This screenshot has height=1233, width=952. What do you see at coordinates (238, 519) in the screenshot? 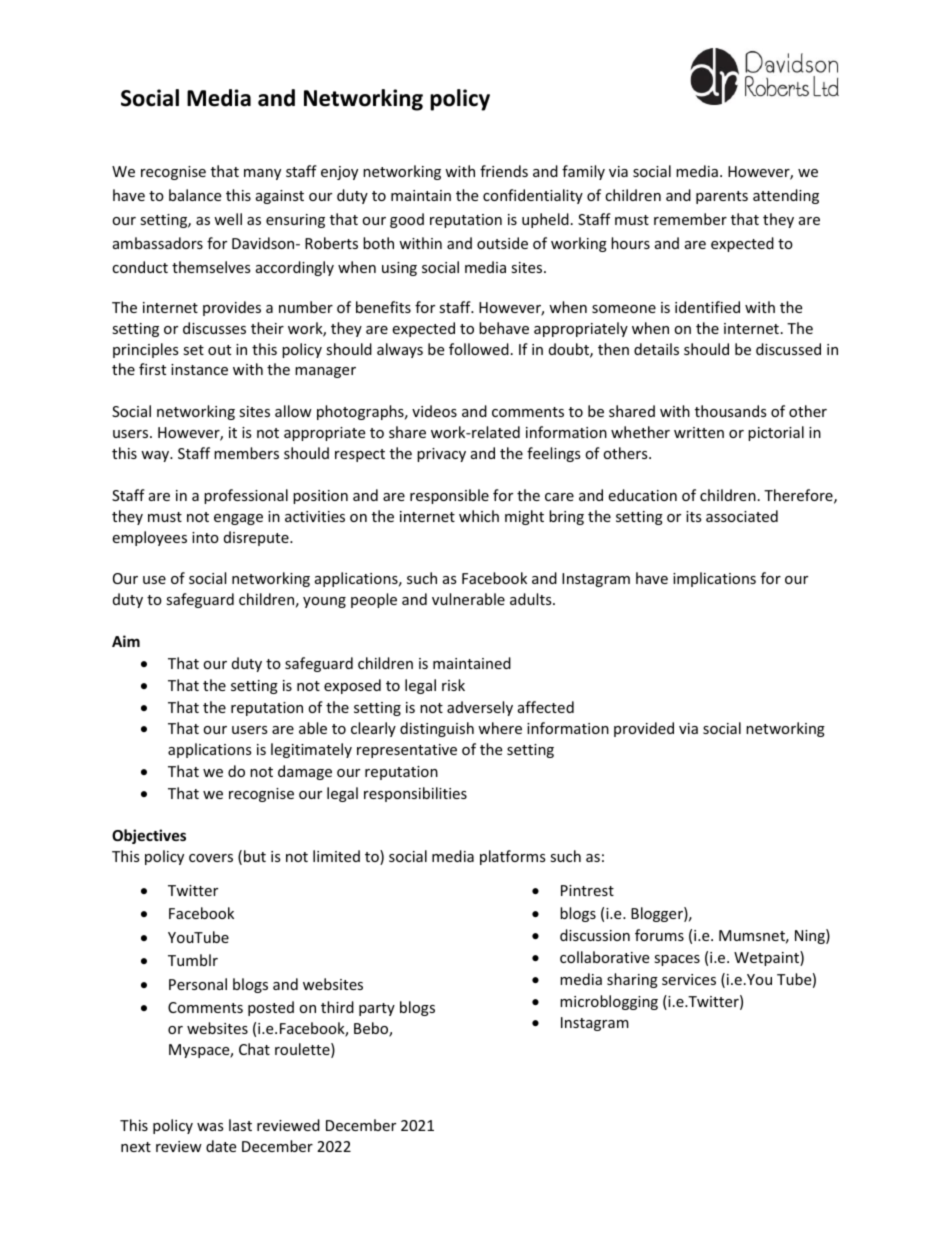
I see `engage` at bounding box center [238, 519].
